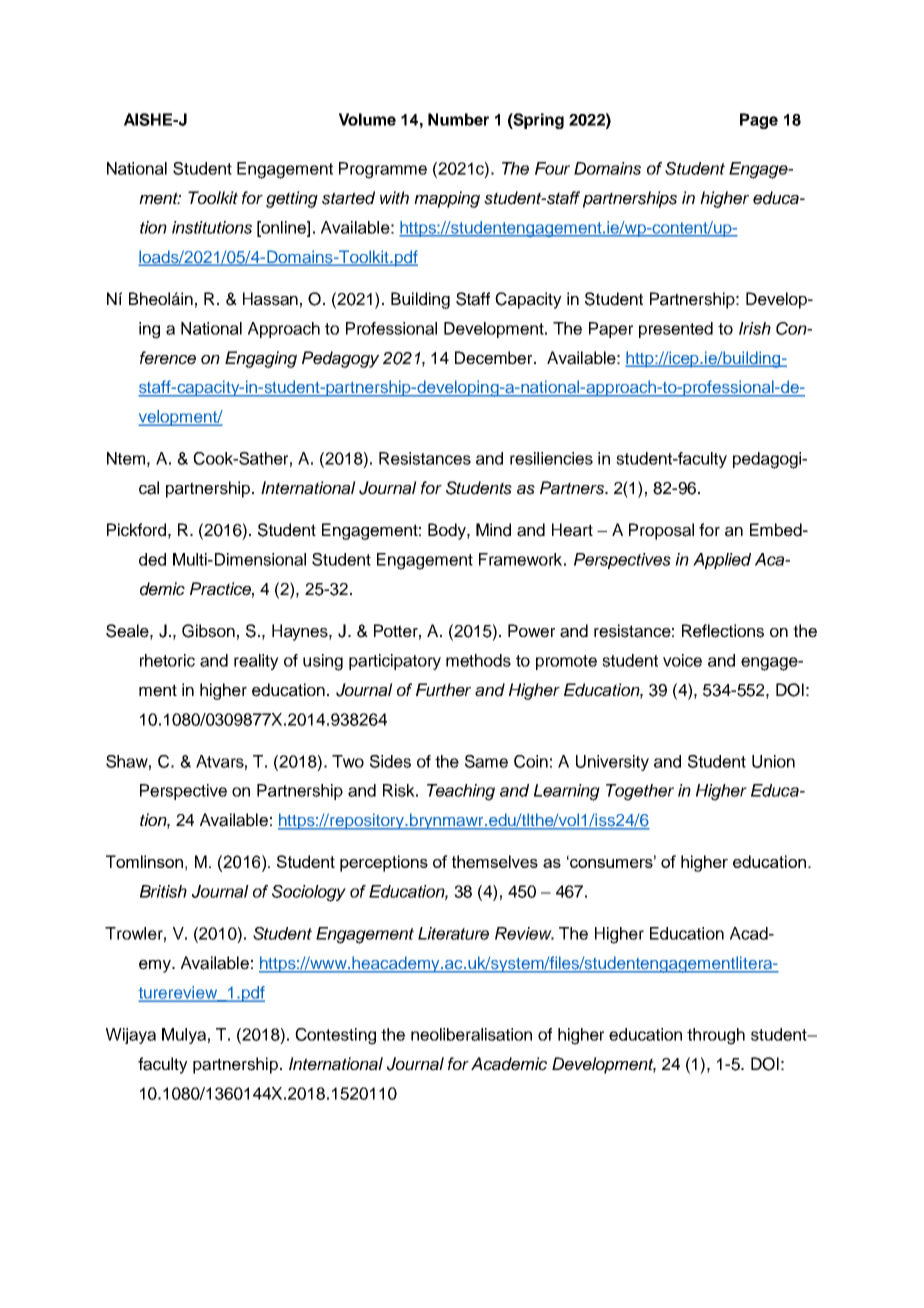  What do you see at coordinates (493, 530) in the screenshot?
I see `Mind` at bounding box center [493, 530].
